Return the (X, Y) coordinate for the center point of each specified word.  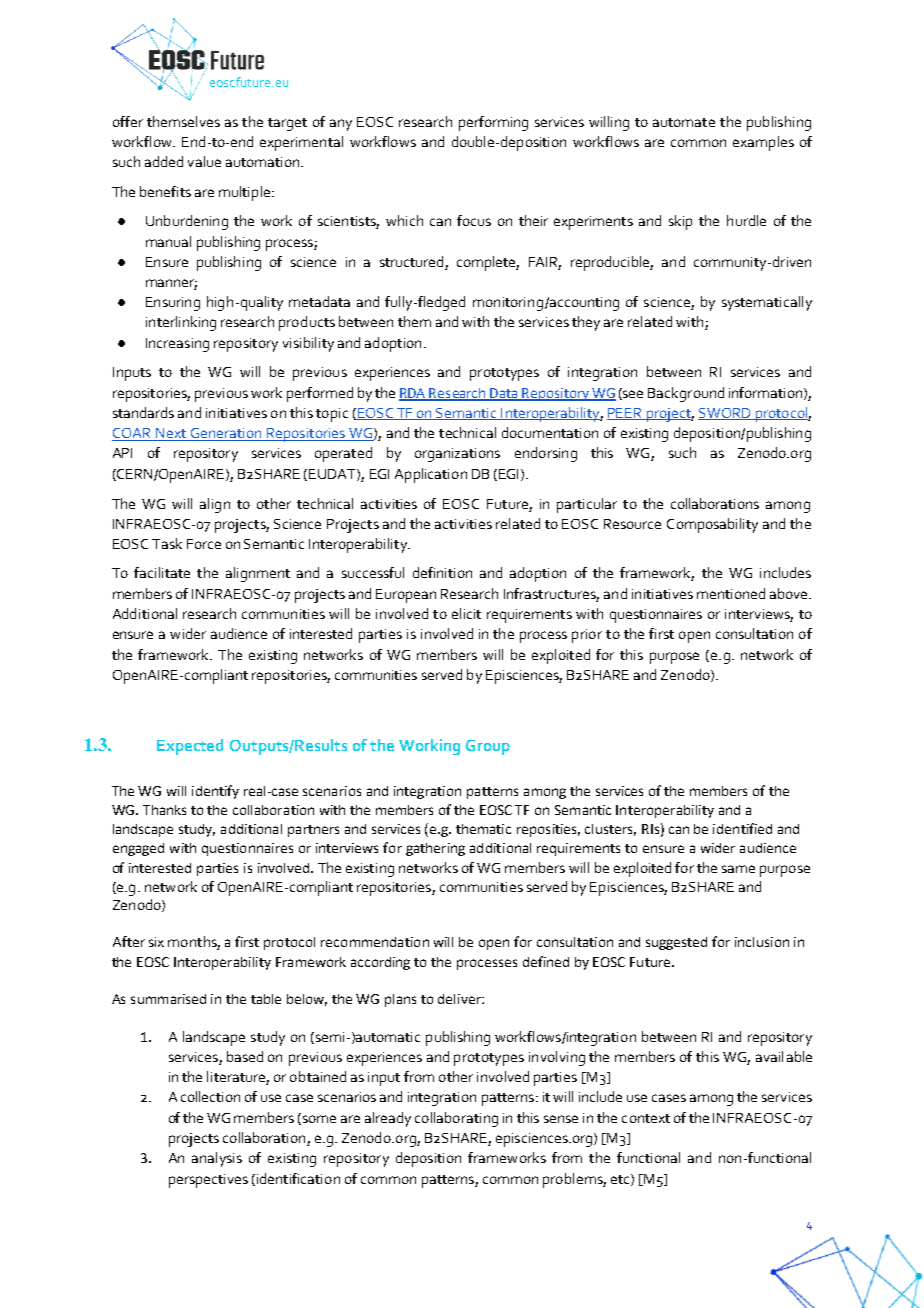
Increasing (177, 345)
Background (686, 394)
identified (742, 828)
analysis (217, 1159)
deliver (460, 999)
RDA (413, 394)
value (204, 161)
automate (684, 122)
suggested (676, 943)
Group (488, 747)
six (156, 942)
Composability (712, 525)
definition (442, 572)
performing (493, 123)
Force (204, 544)
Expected (190, 747)
